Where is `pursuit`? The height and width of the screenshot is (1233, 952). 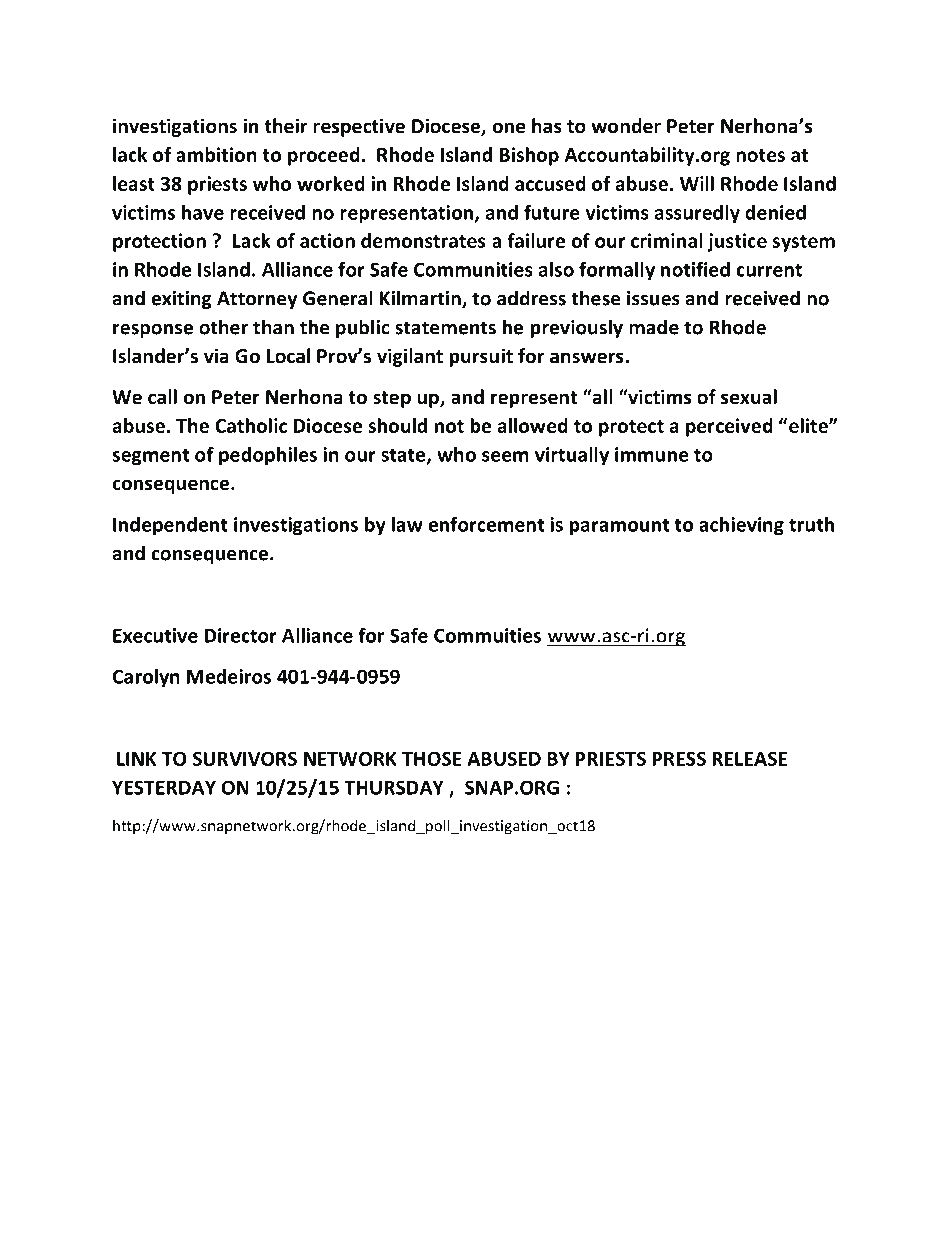 pursuit is located at coordinates (481, 357).
